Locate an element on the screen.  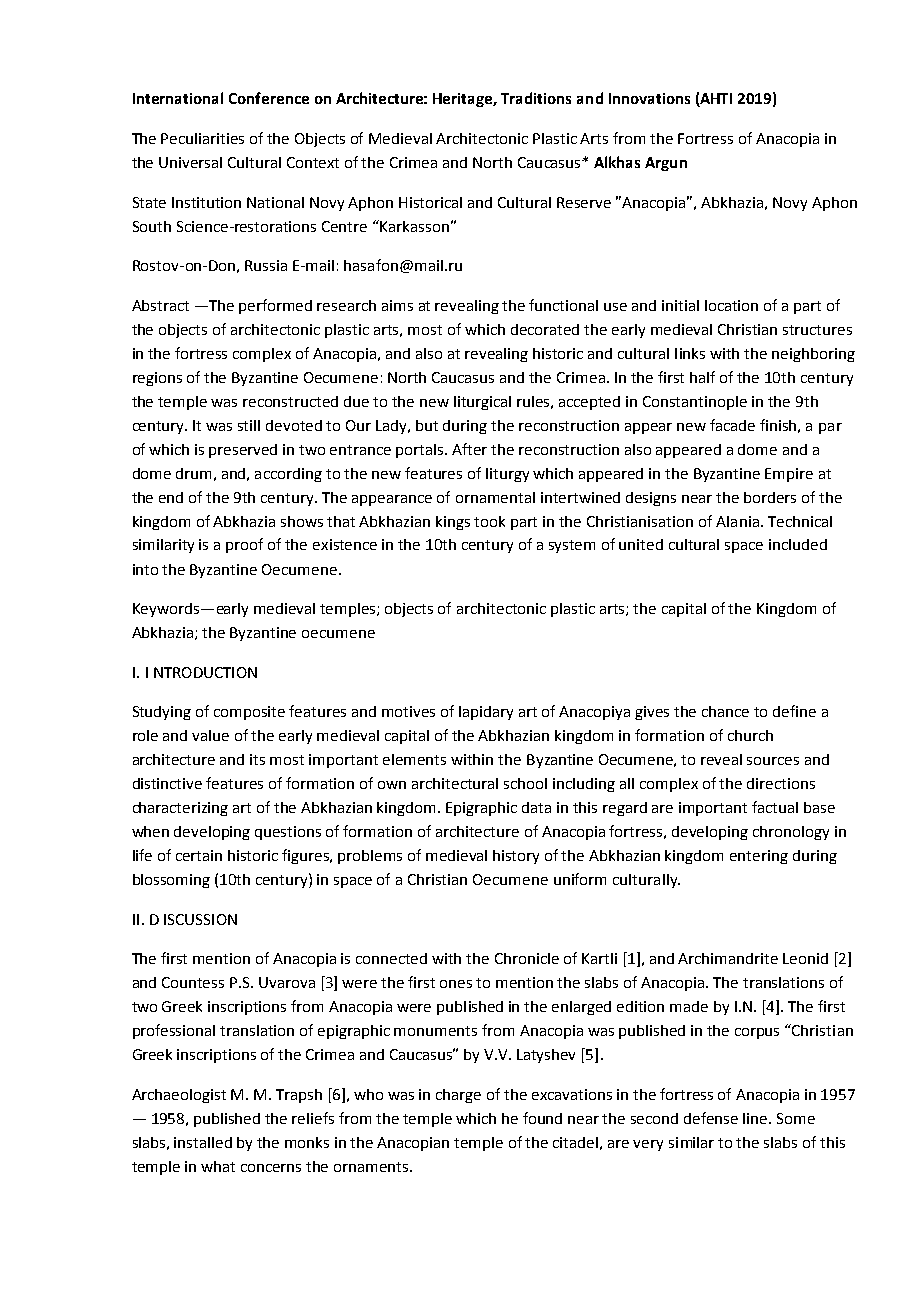
motives is located at coordinates (408, 711).
